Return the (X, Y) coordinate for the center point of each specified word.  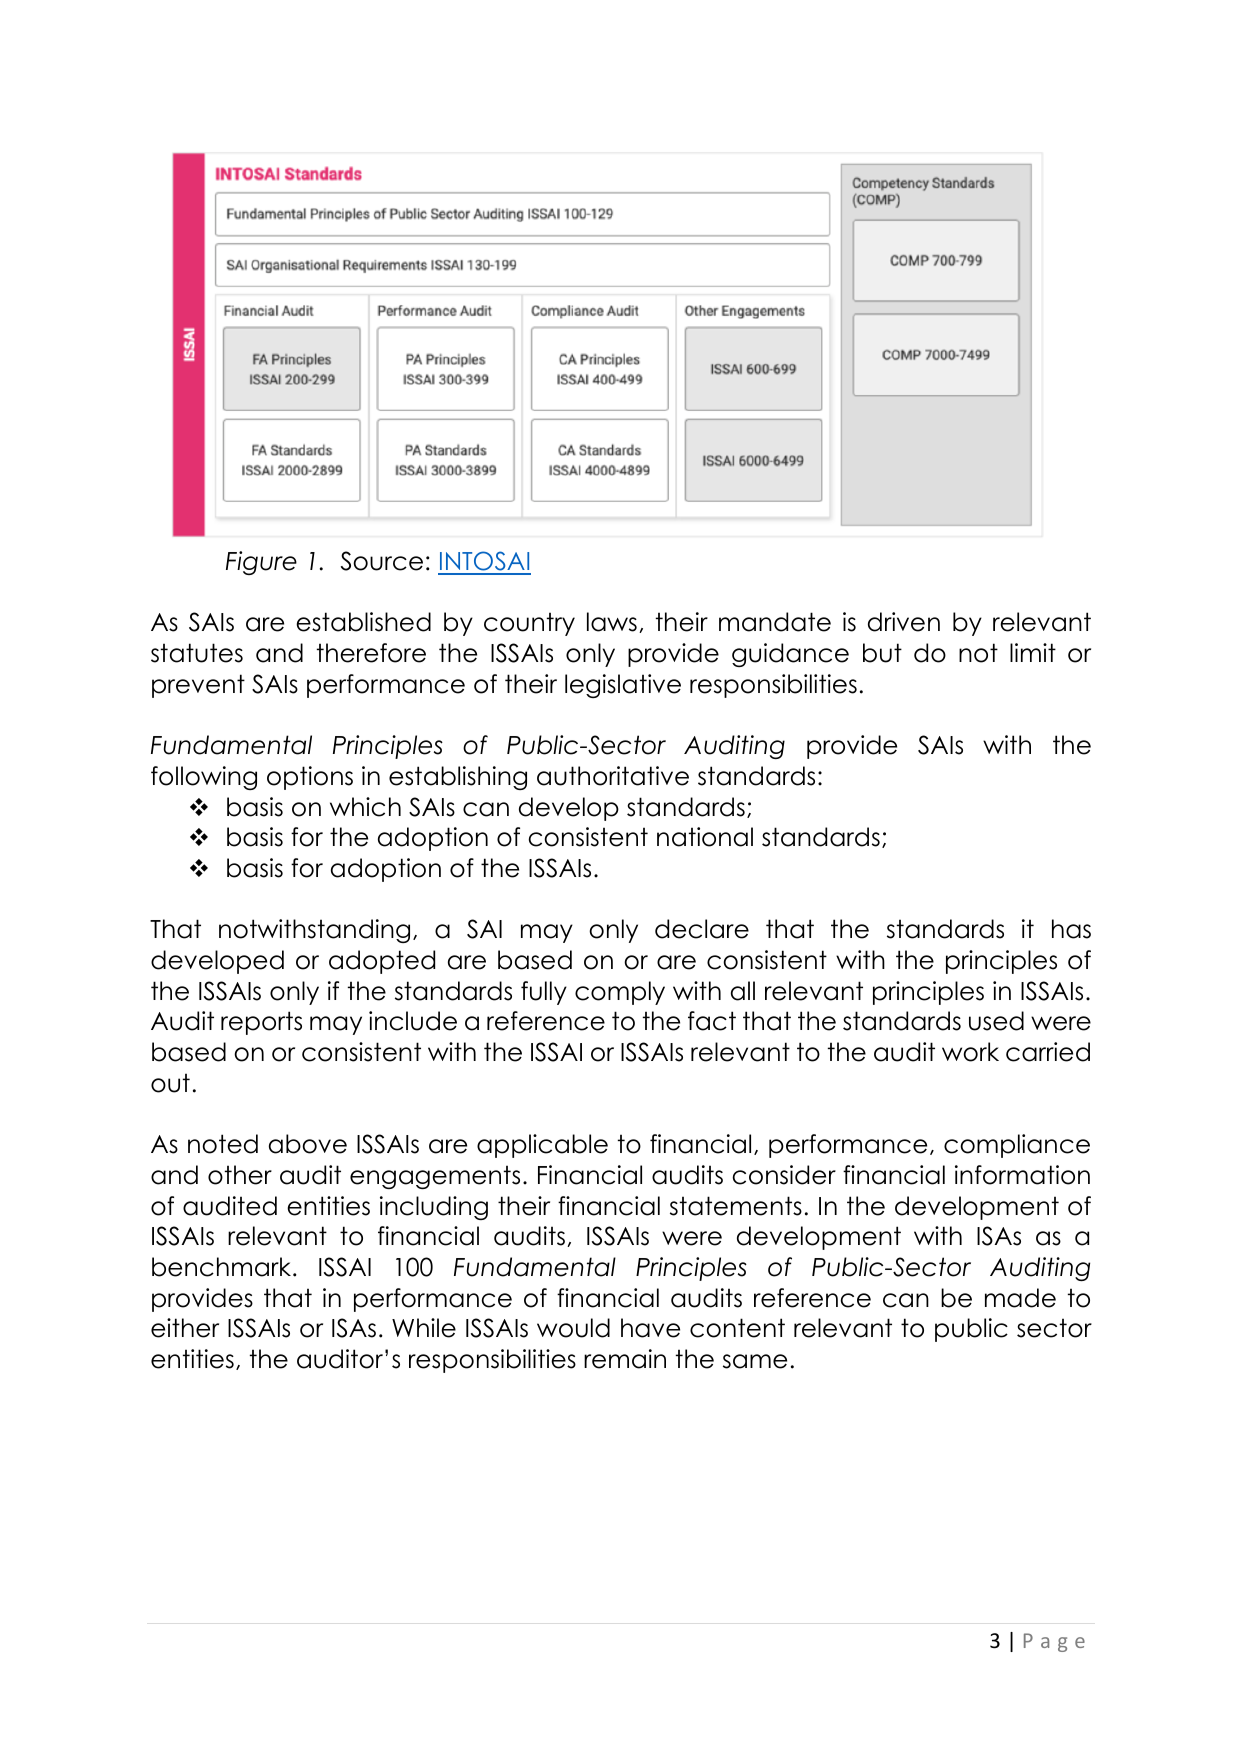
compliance (1017, 1146)
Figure (261, 563)
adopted (382, 962)
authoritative (613, 776)
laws (612, 622)
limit (1033, 652)
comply (620, 993)
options (310, 778)
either (185, 1328)
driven (904, 622)
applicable (542, 1146)
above (308, 1144)
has (1071, 929)
